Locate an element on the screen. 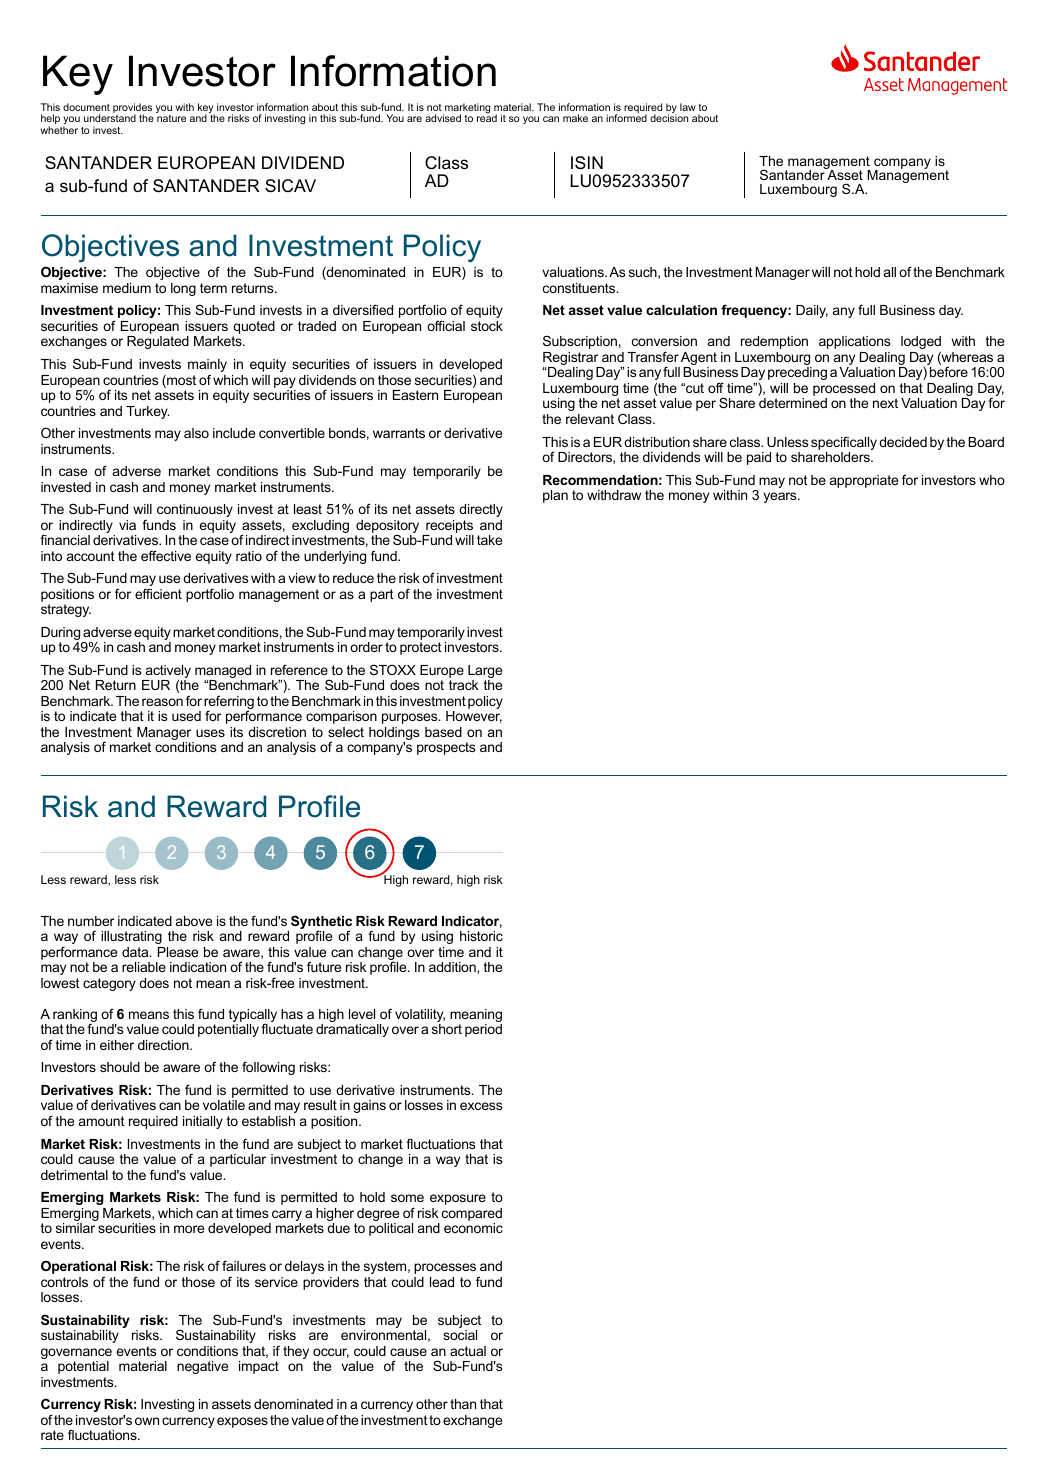  appropriate is located at coordinates (864, 481).
